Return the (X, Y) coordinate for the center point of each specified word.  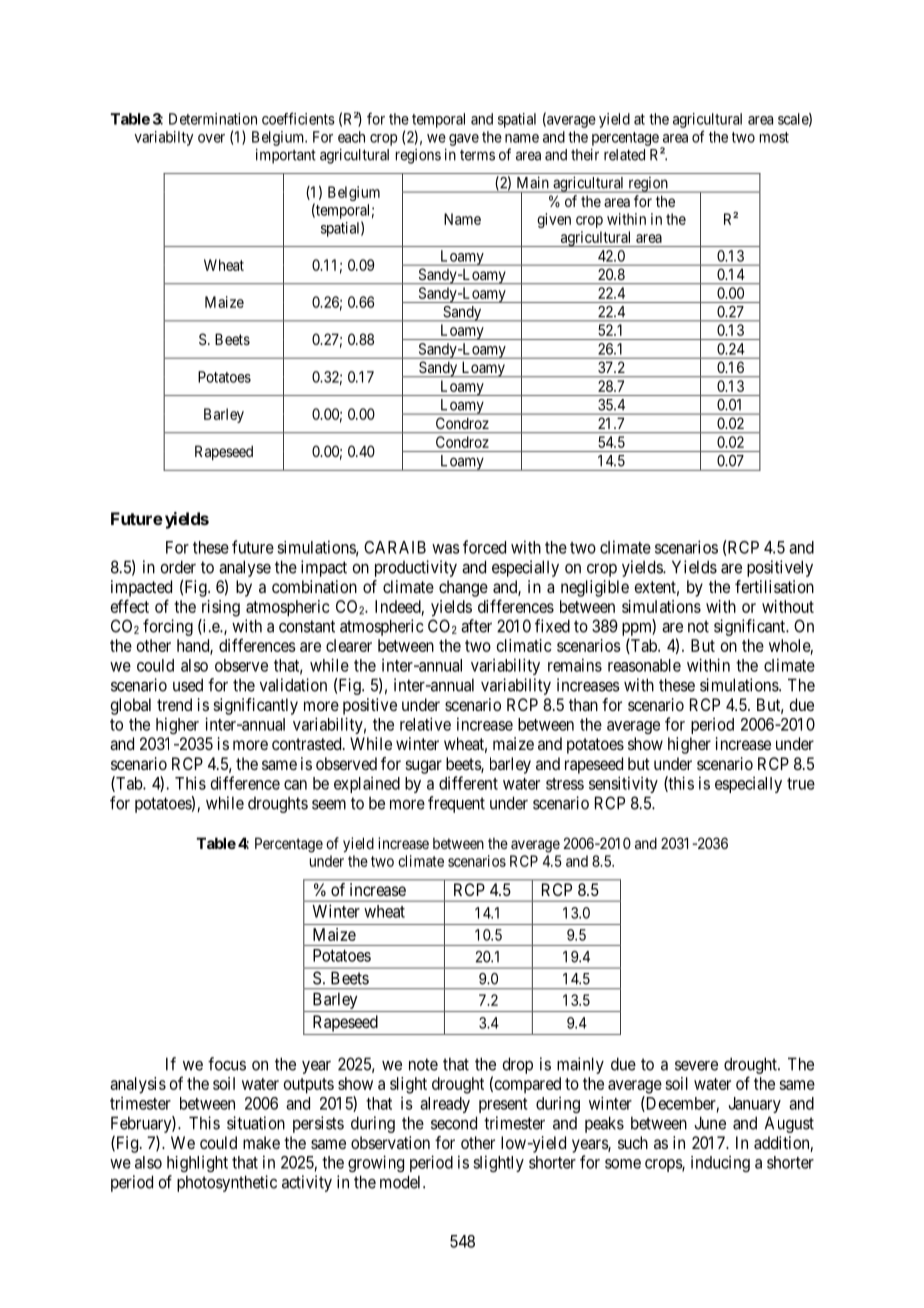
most (774, 137)
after (476, 626)
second (454, 1123)
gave (464, 140)
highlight (197, 1163)
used (188, 685)
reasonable (644, 665)
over (211, 138)
